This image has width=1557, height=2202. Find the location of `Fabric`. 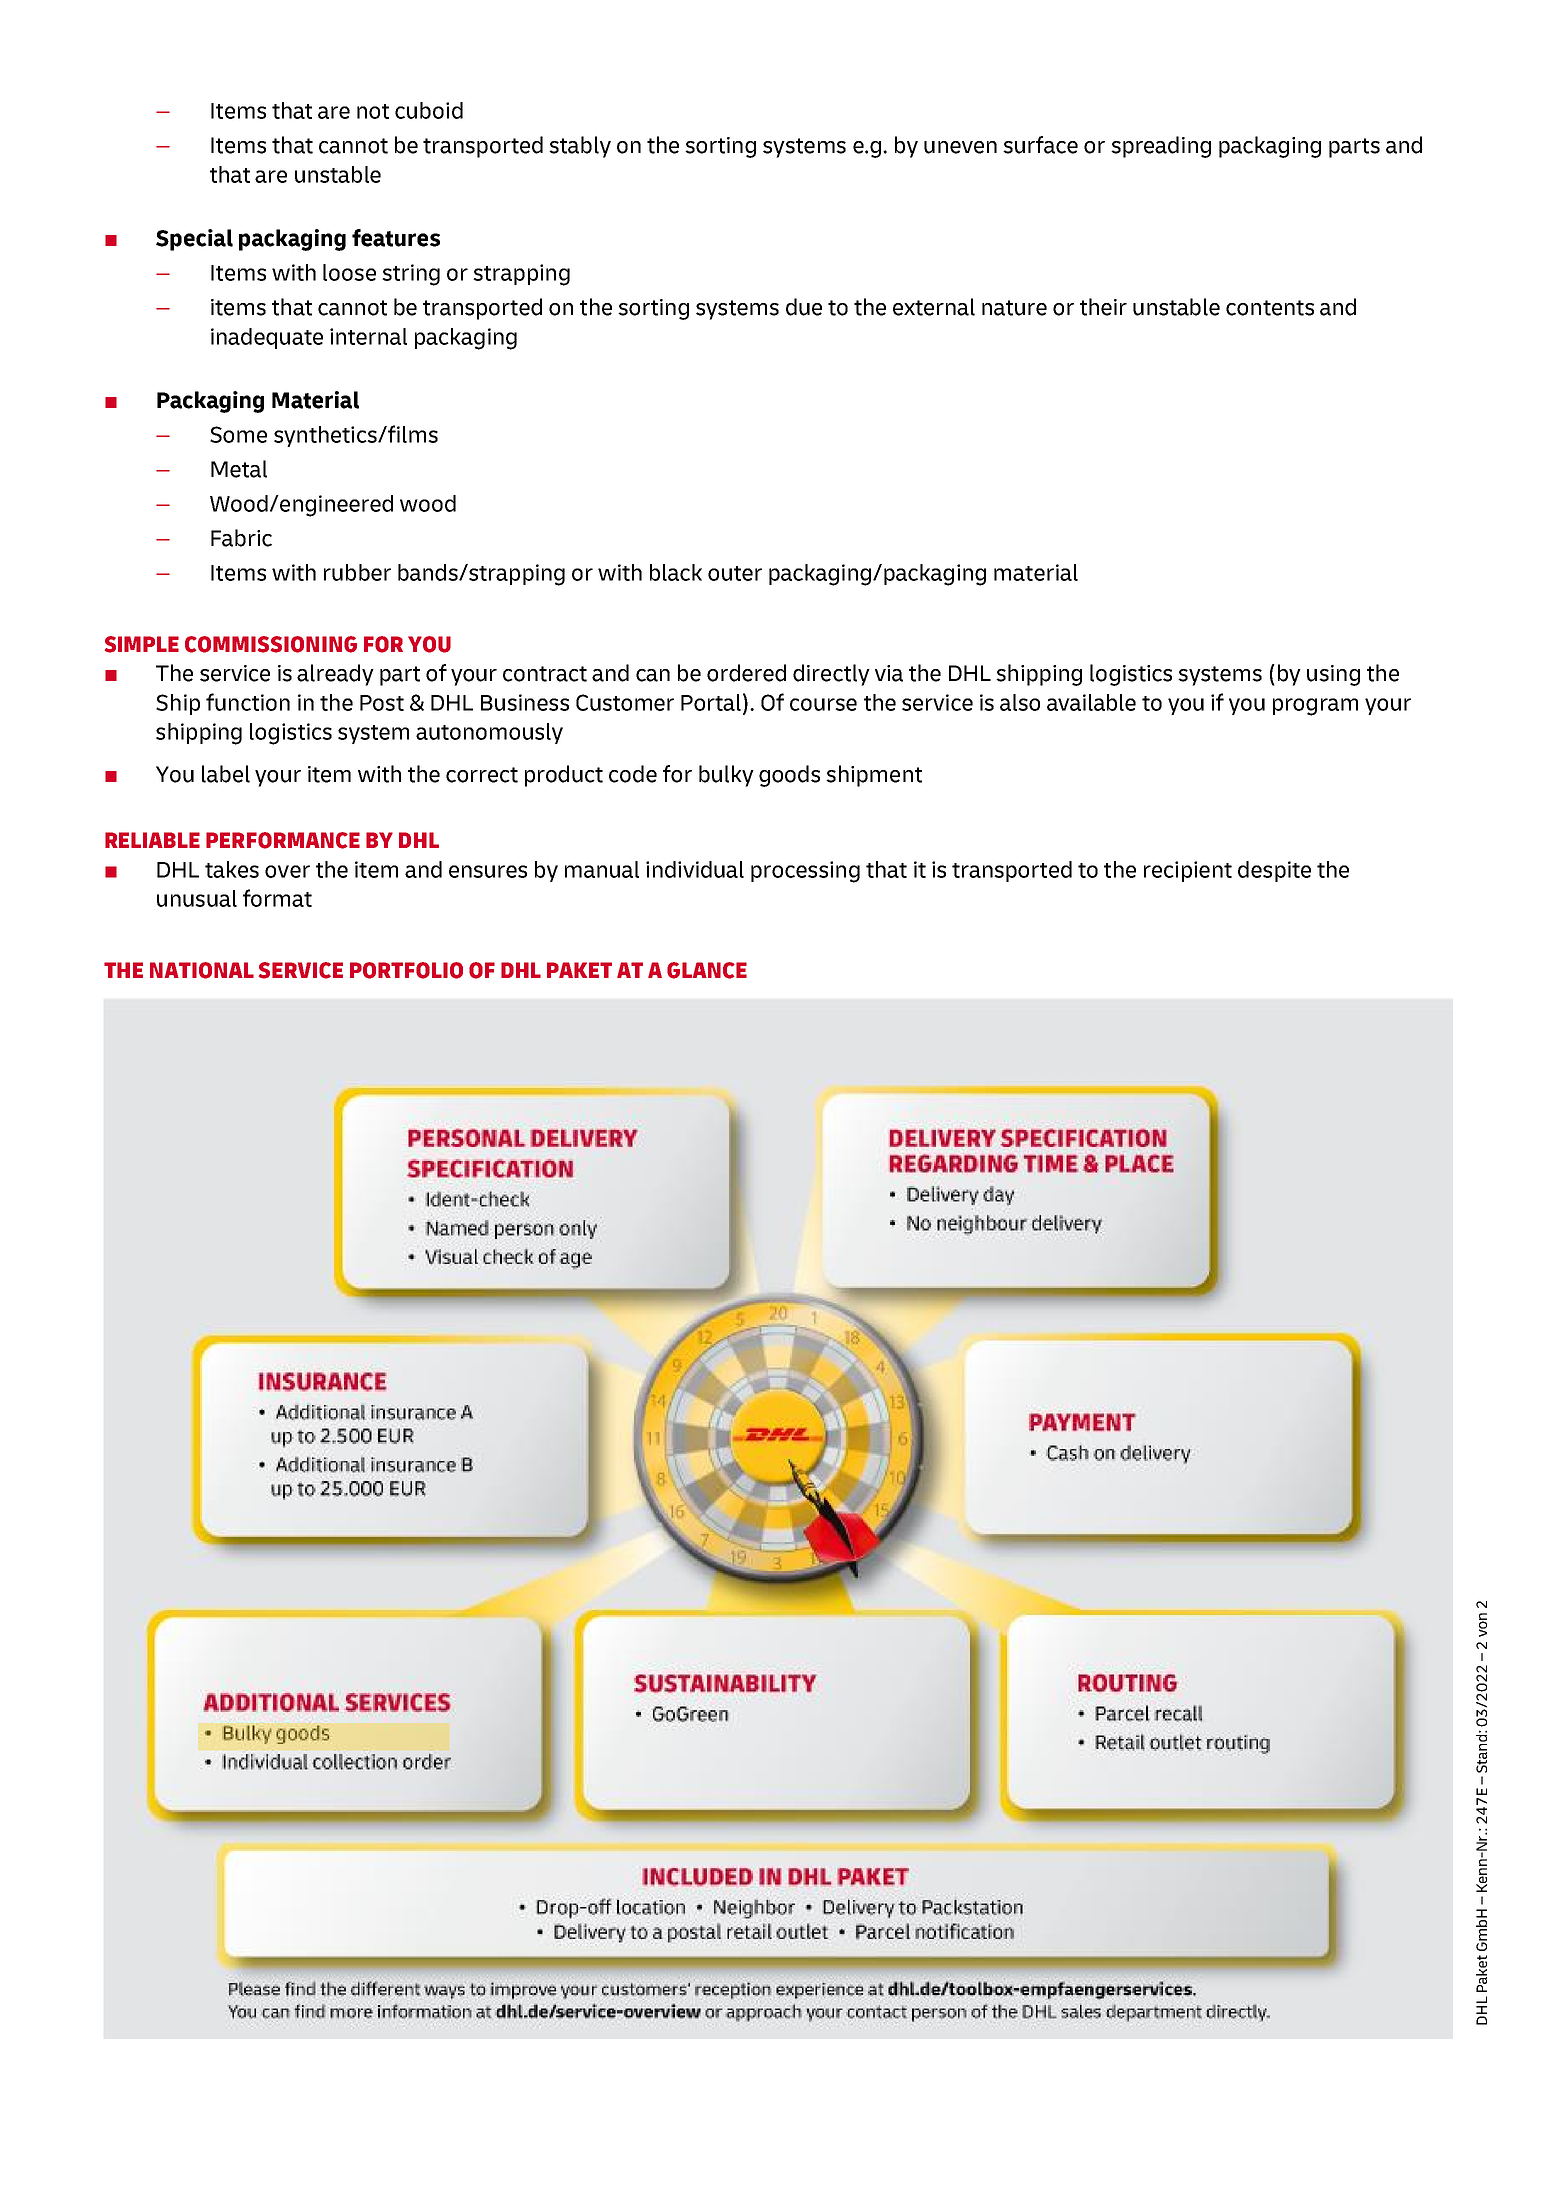

Fabric is located at coordinates (241, 538).
